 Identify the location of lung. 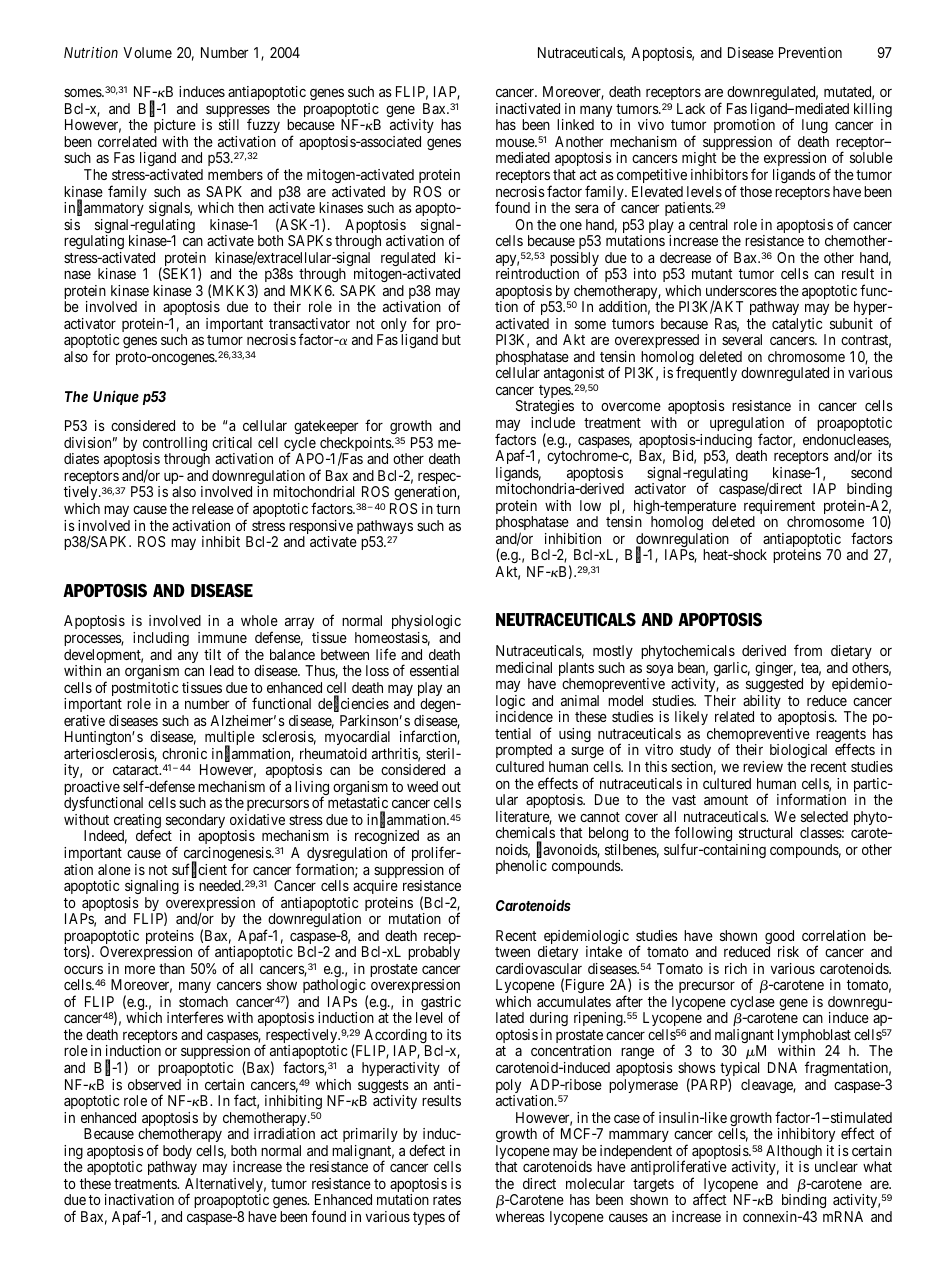
(815, 128).
